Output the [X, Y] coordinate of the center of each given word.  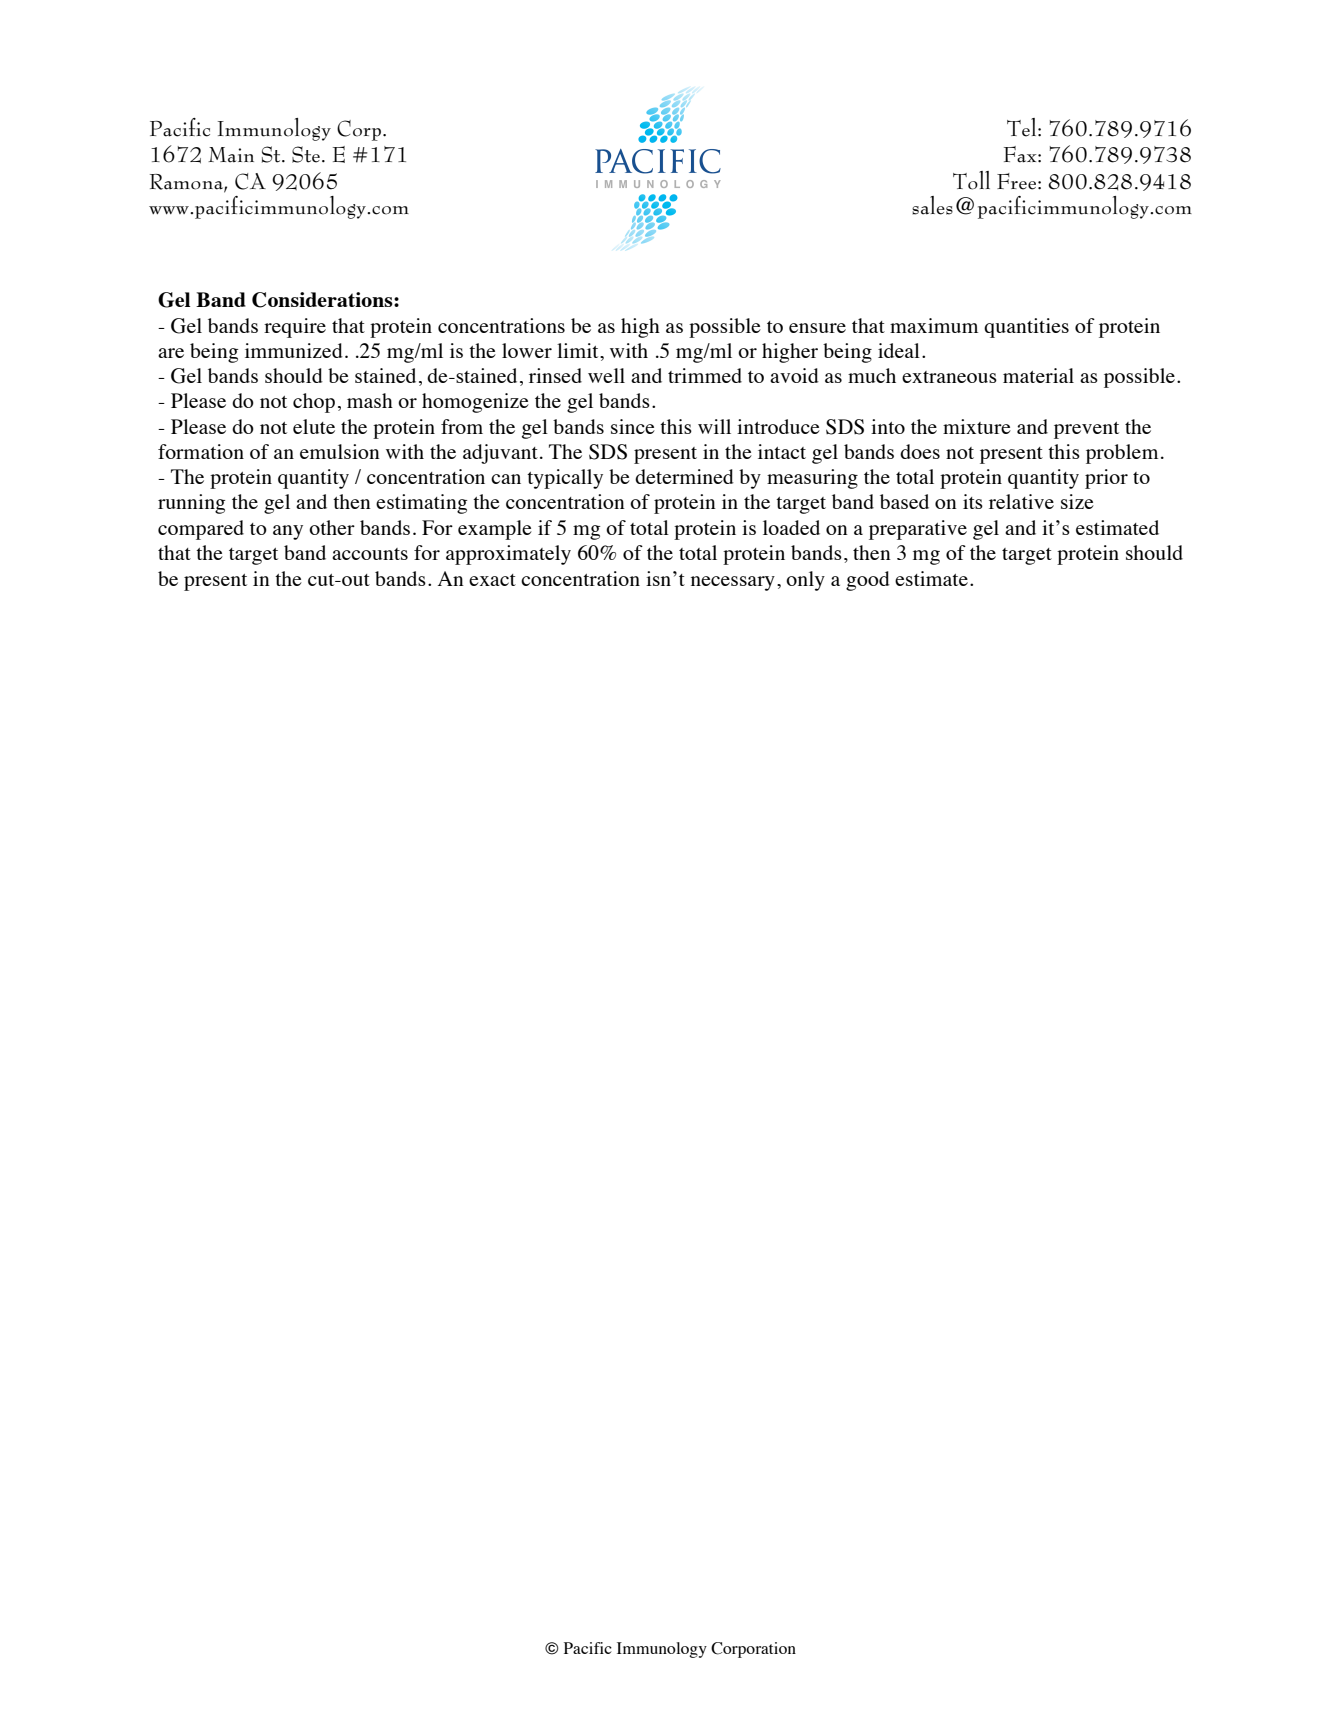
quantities [1026, 328]
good [868, 581]
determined [684, 476]
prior [1106, 479]
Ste [306, 154]
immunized [294, 350]
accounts [370, 554]
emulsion [340, 451]
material [1038, 375]
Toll [971, 180]
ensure [817, 328]
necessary [733, 583]
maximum [934, 325]
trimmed [705, 375]
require [295, 328]
